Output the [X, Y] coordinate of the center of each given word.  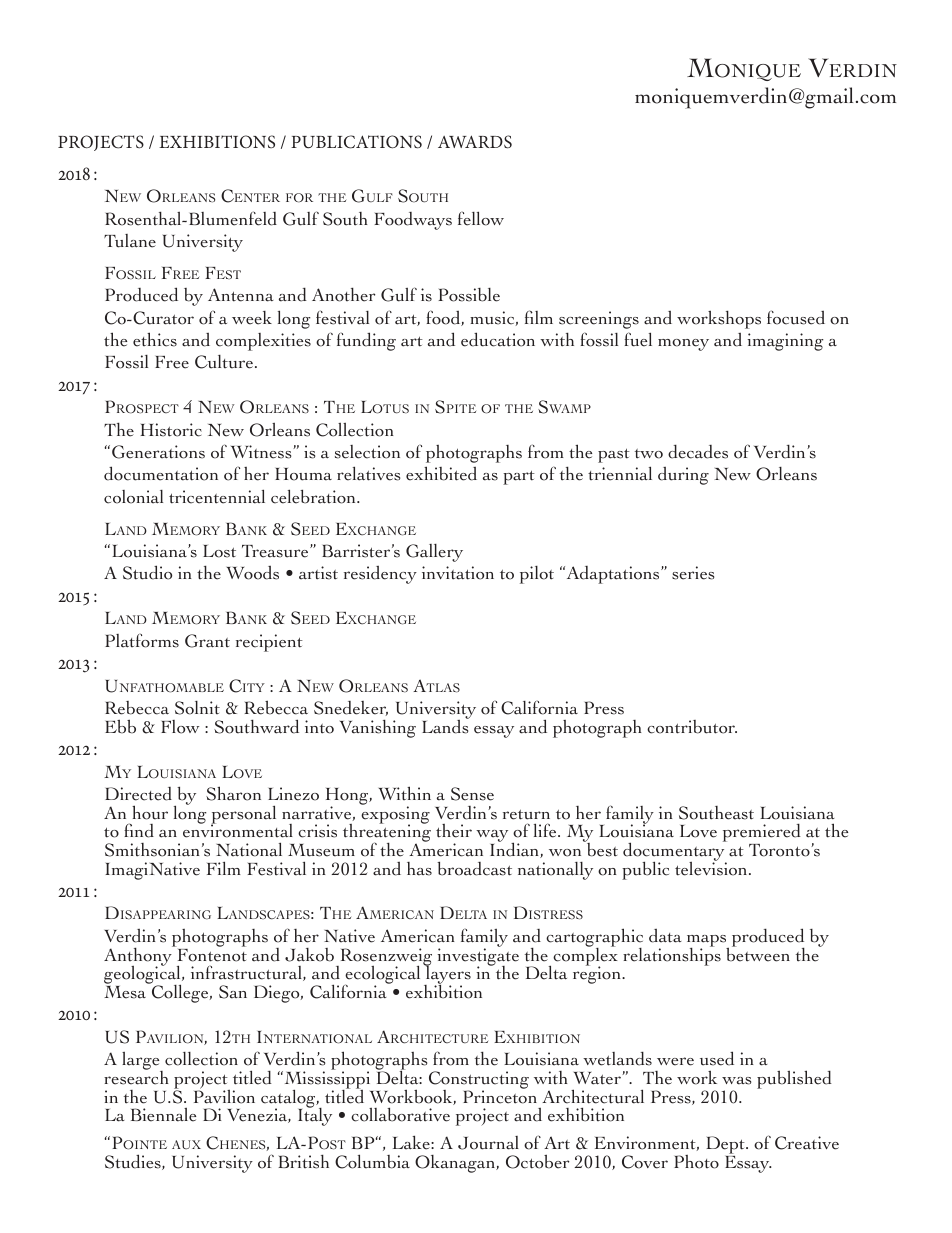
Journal [488, 1143]
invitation [458, 573]
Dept [726, 1146]
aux [186, 1144]
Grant [207, 641]
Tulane [130, 241]
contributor [692, 727]
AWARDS [475, 142]
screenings [599, 320]
